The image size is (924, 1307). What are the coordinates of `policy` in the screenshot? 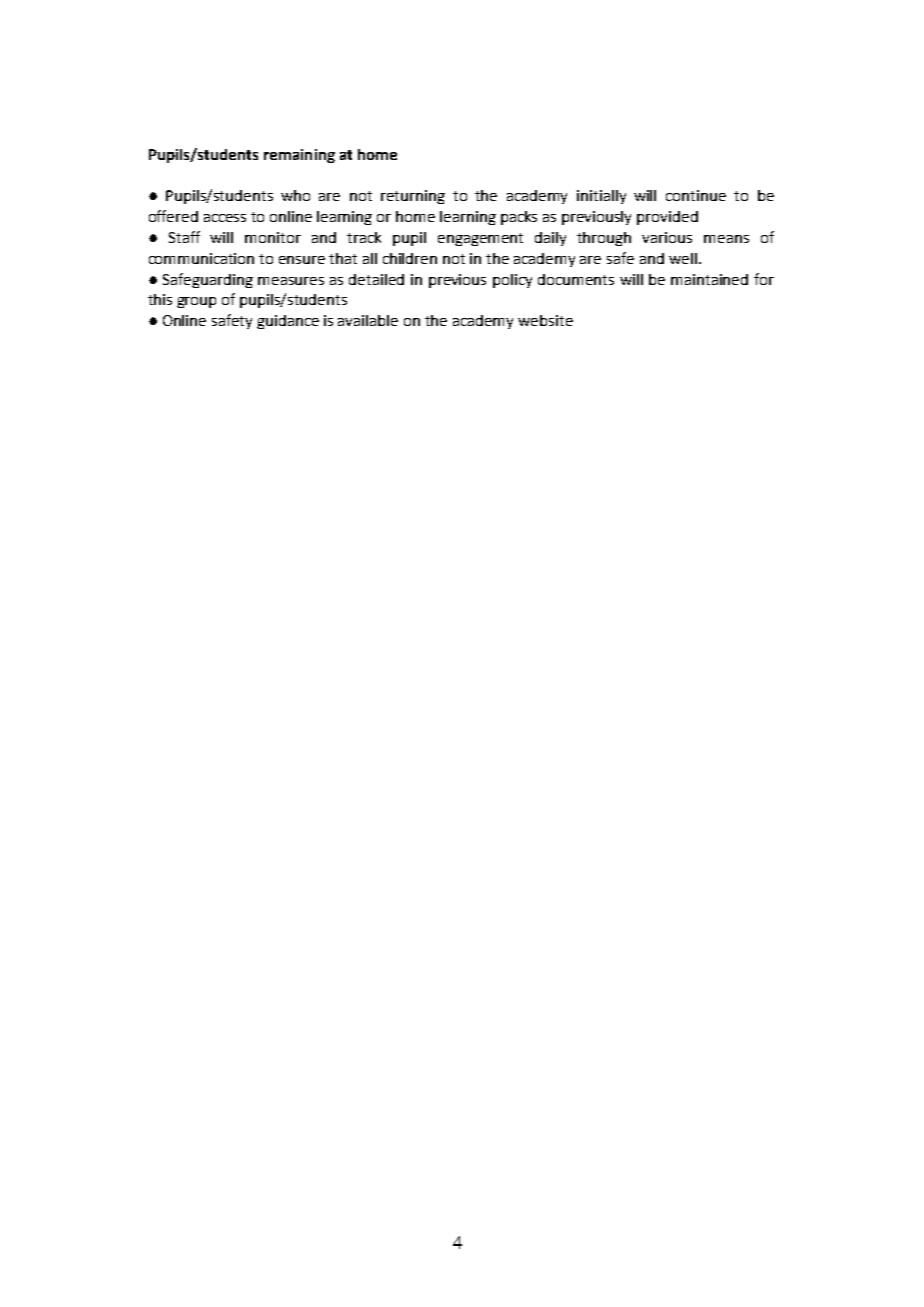 It's located at (512, 281).
